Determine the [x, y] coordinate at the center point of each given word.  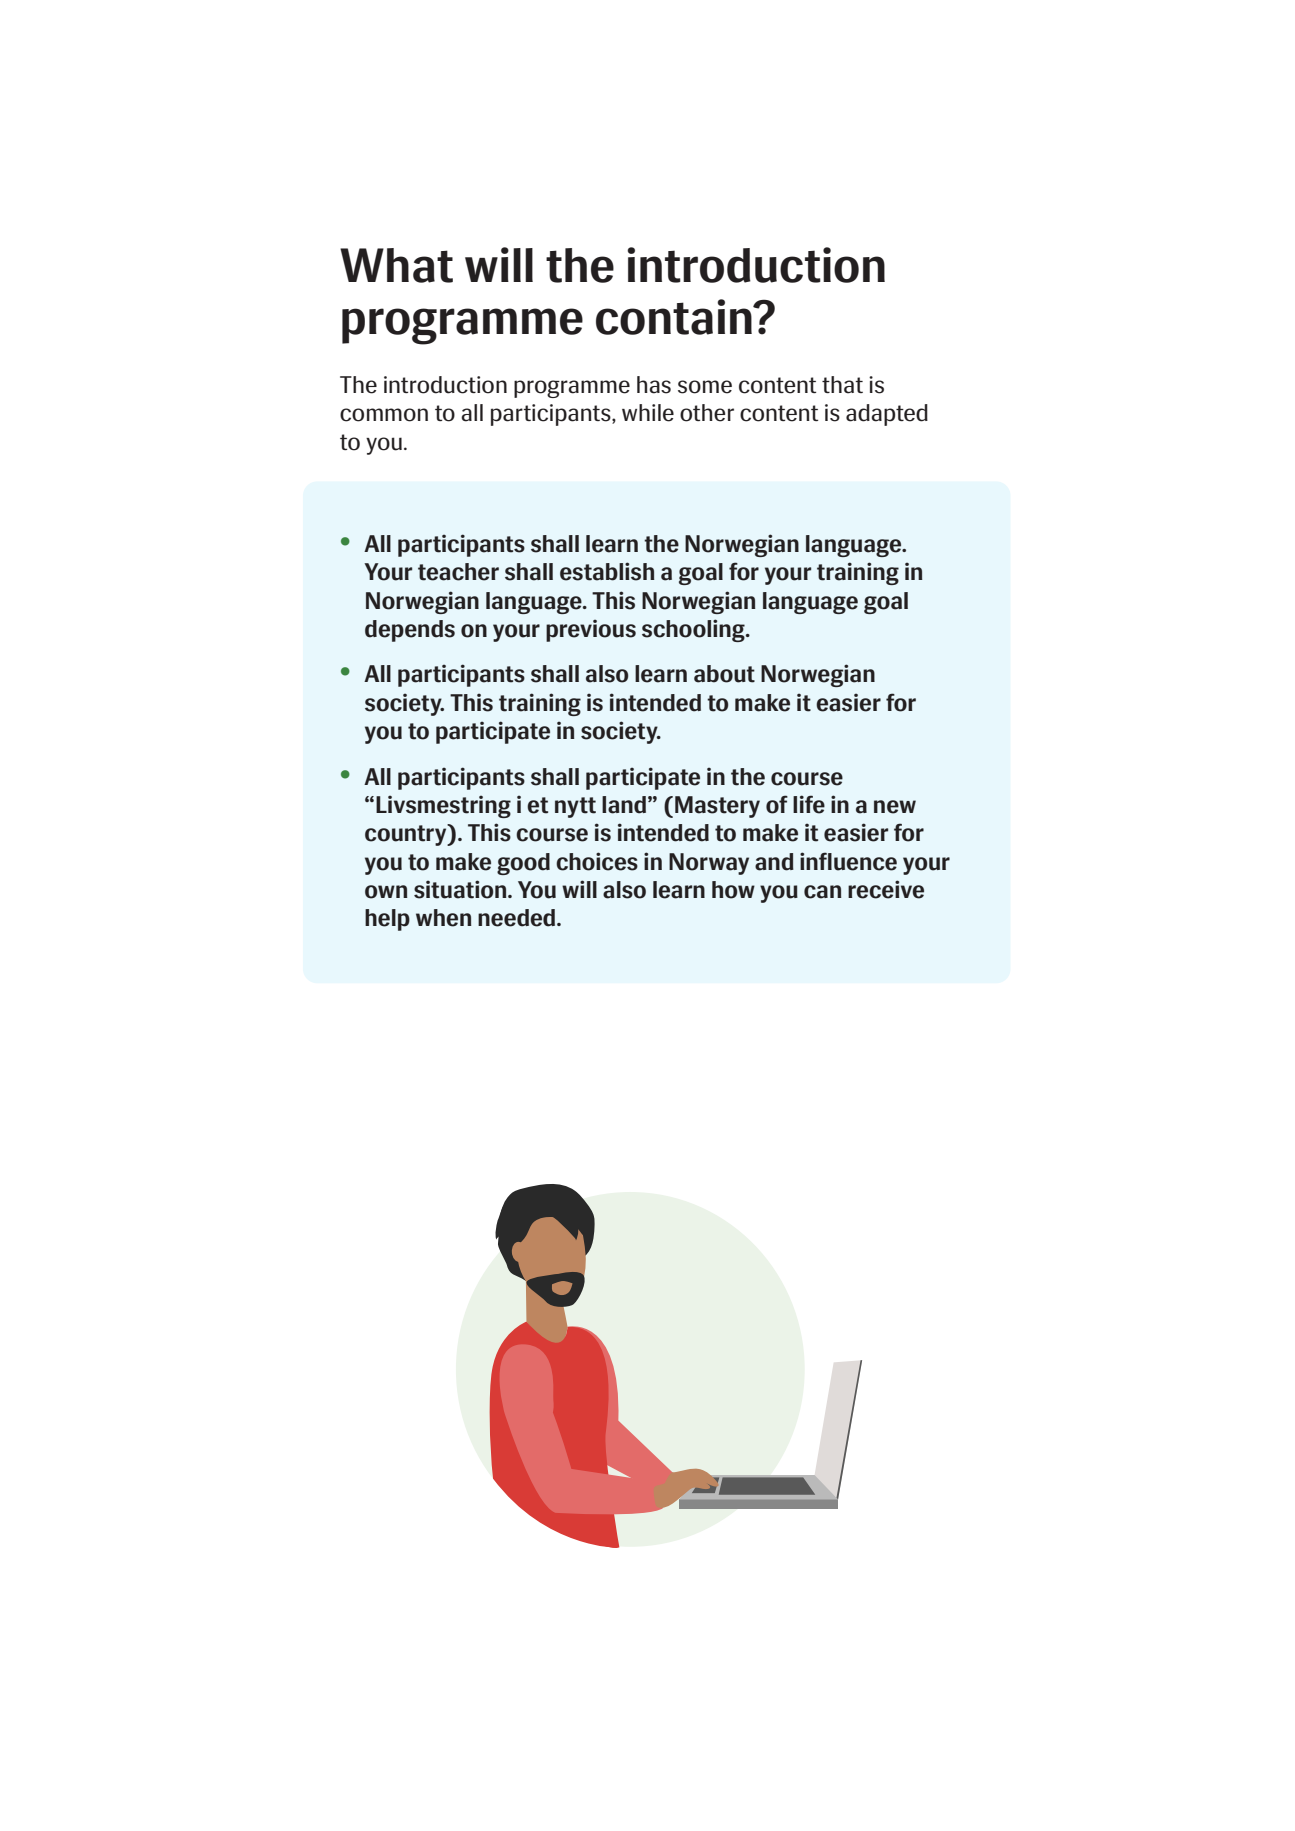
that [842, 385]
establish [607, 571]
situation [461, 889]
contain [675, 317]
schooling [694, 630]
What [396, 265]
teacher [458, 572]
